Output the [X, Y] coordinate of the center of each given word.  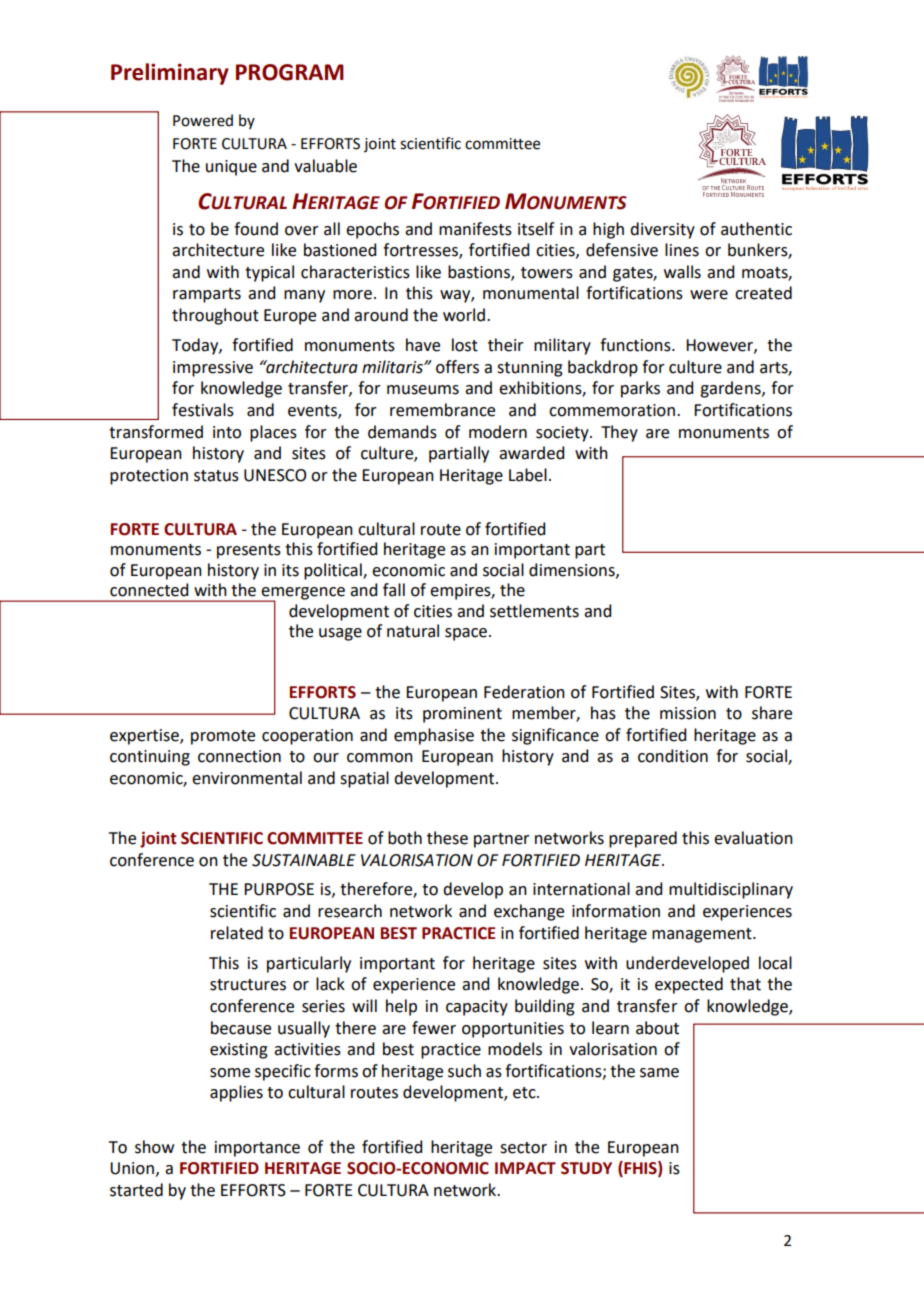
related [237, 933]
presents [249, 551]
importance [257, 1149]
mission [688, 713]
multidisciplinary [731, 890]
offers [457, 367]
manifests [475, 229]
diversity [662, 230]
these [447, 838]
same [659, 1073]
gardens [731, 389]
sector [523, 1148]
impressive [213, 369]
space [466, 634]
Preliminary [170, 74]
